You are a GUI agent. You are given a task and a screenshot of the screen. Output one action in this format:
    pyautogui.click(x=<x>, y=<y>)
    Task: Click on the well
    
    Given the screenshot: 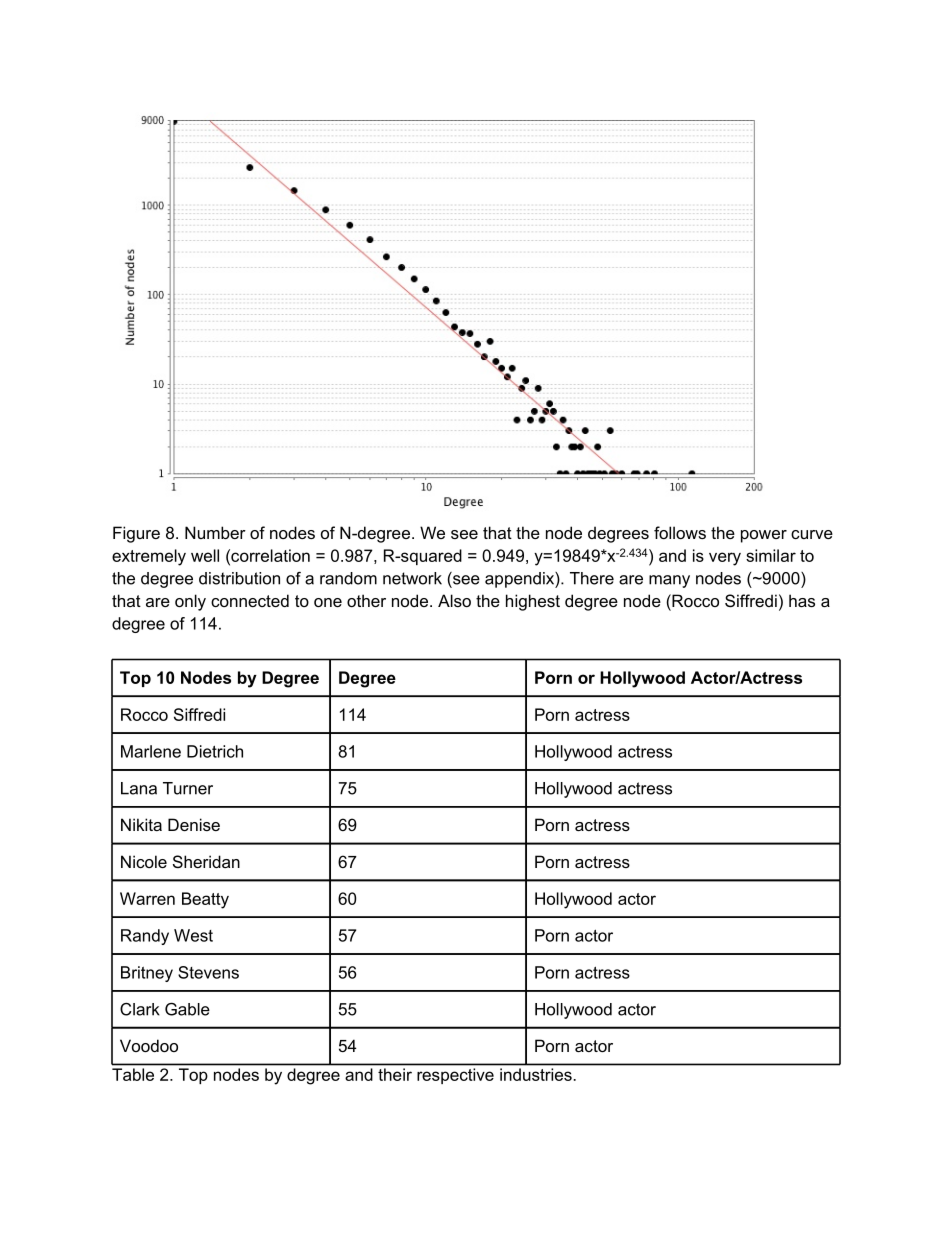 What is the action you would take?
    pyautogui.click(x=205, y=555)
